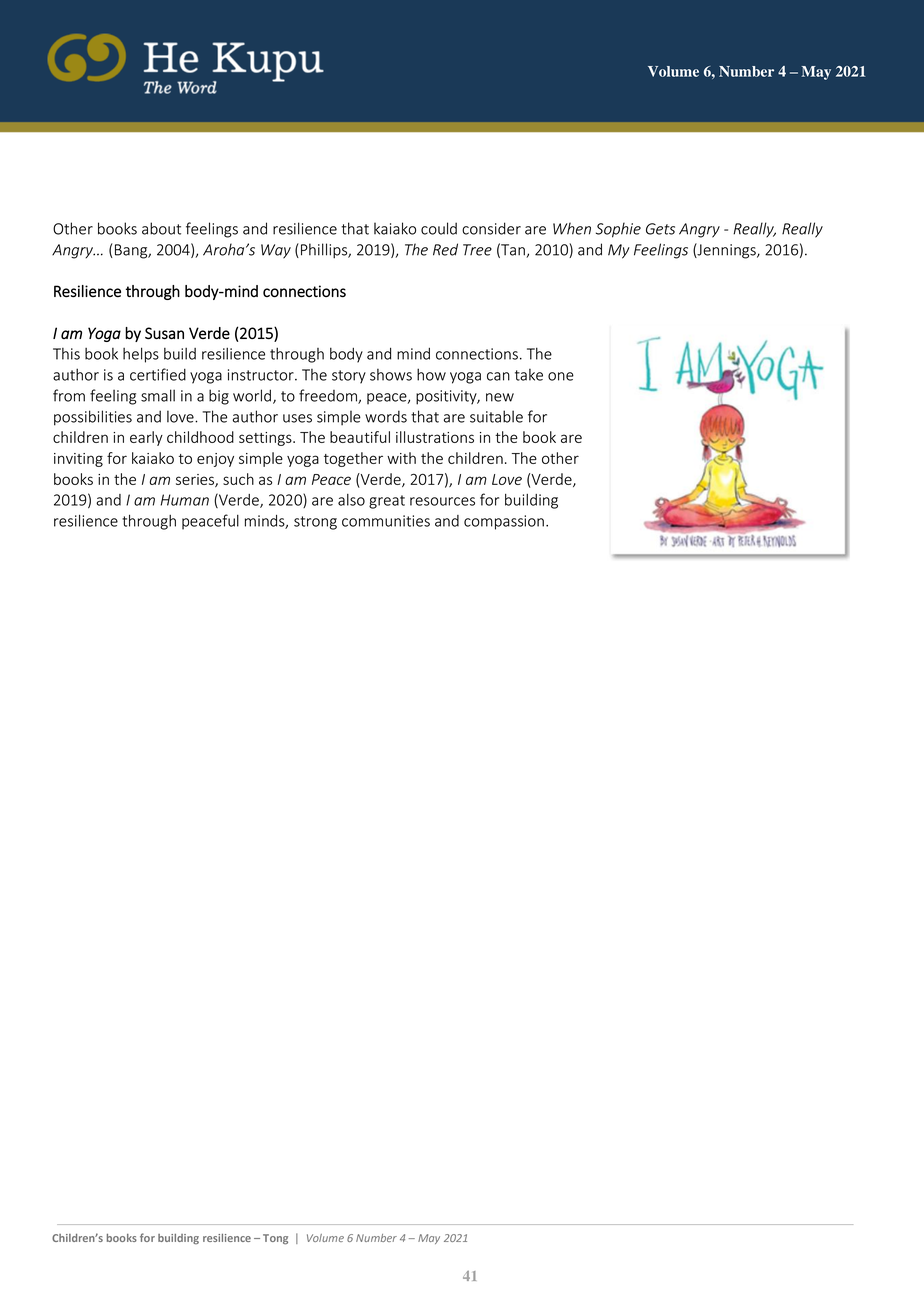 This screenshot has width=924, height=1308. What do you see at coordinates (161, 228) in the screenshot?
I see `about` at bounding box center [161, 228].
